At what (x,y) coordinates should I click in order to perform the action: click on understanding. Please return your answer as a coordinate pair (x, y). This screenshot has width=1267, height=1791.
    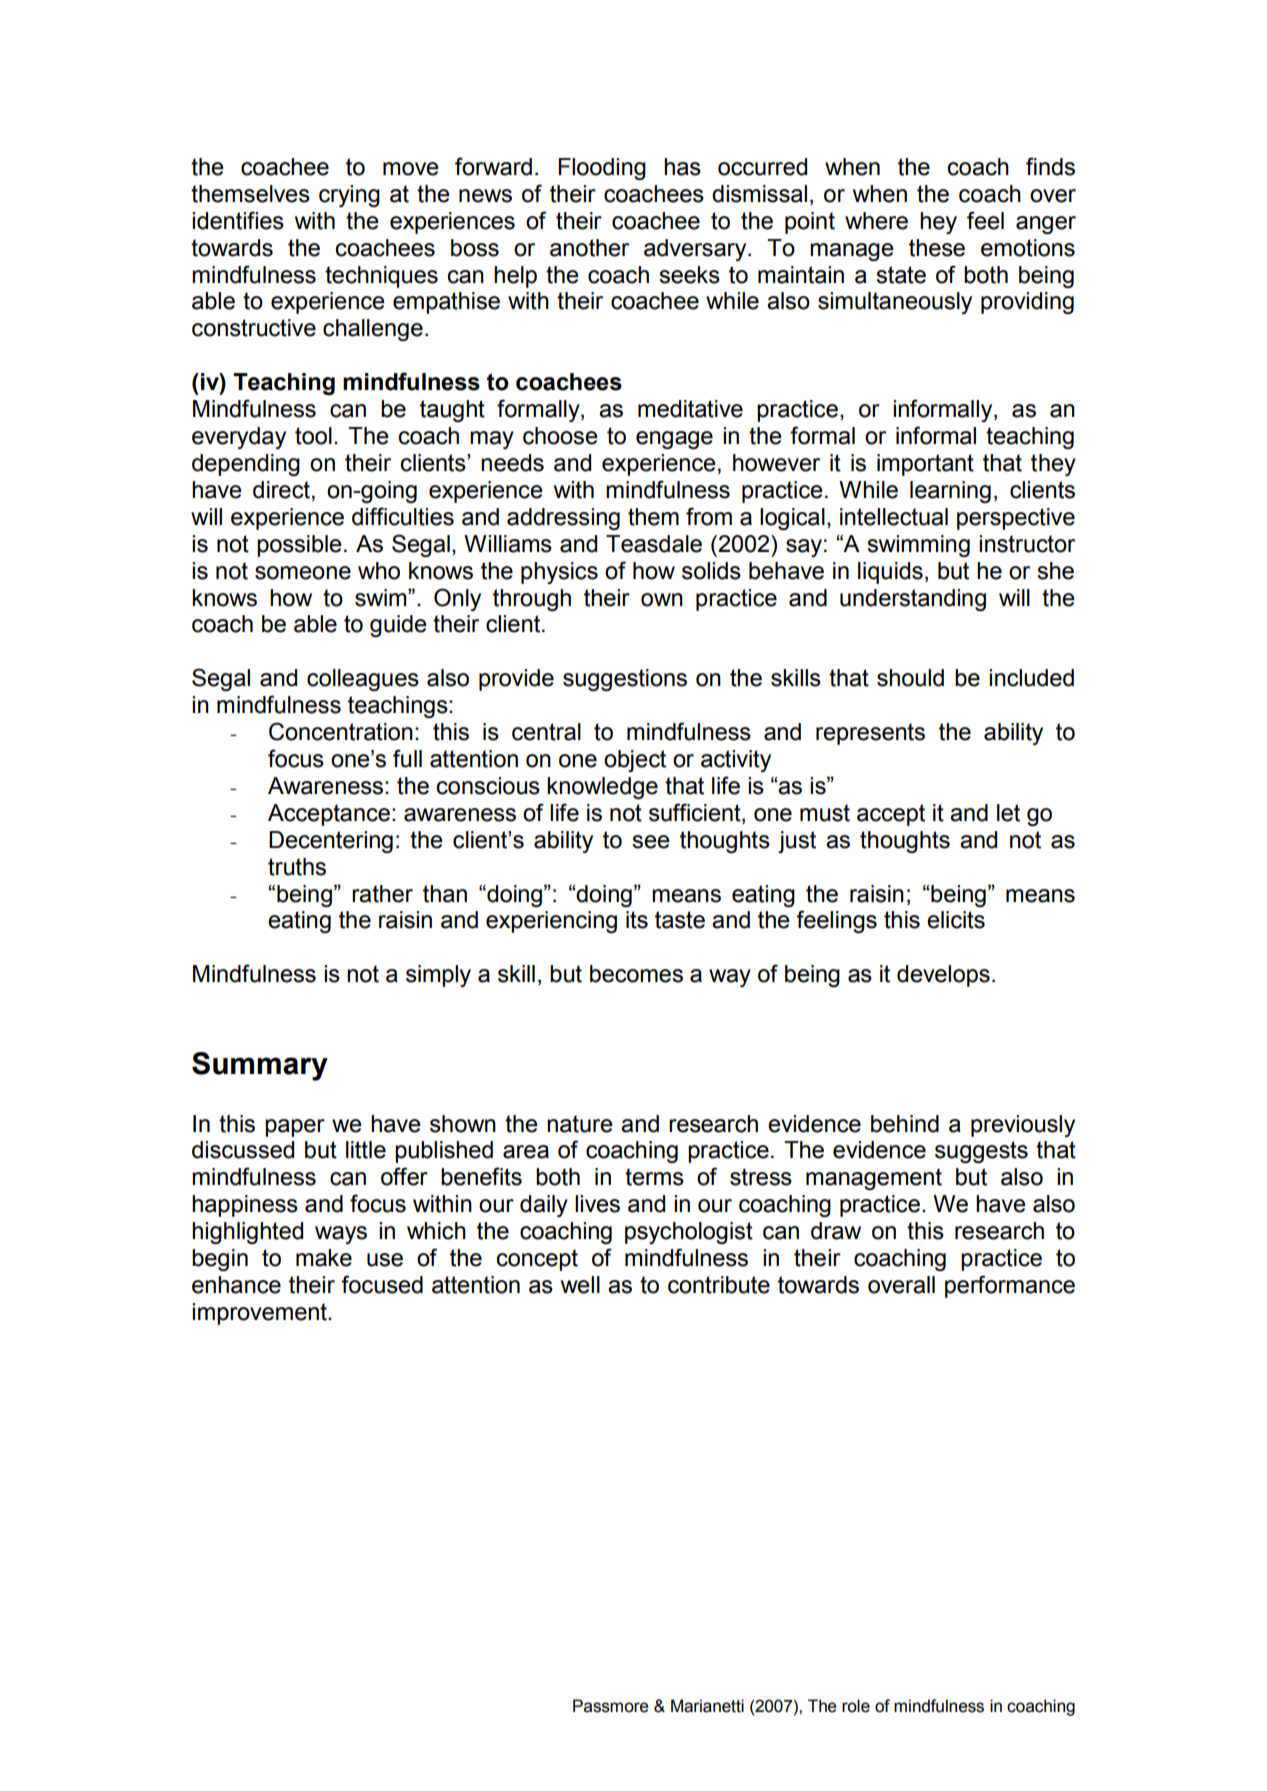
    Looking at the image, I should click on (913, 600).
